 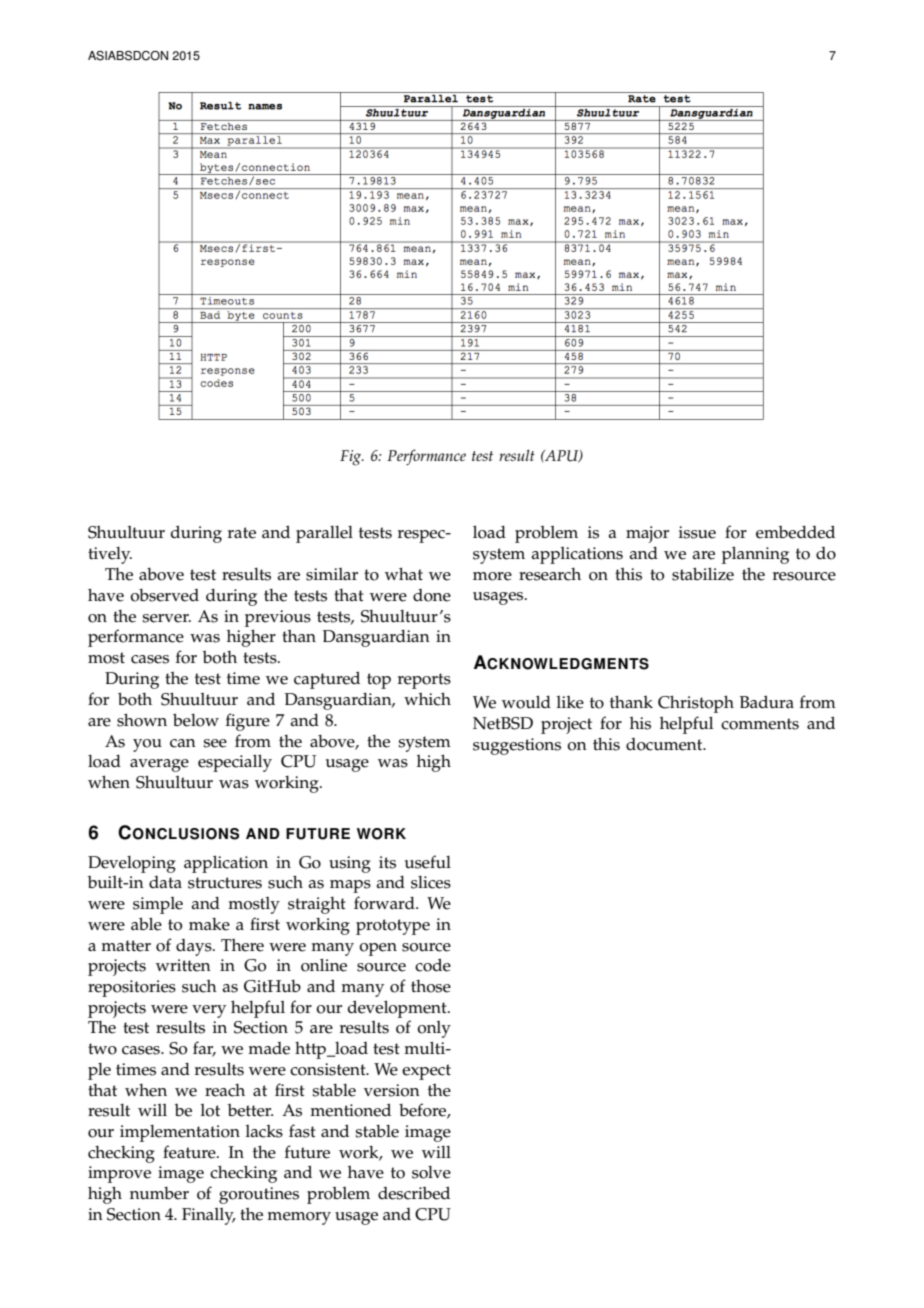 I want to click on slices, so click(x=431, y=882).
